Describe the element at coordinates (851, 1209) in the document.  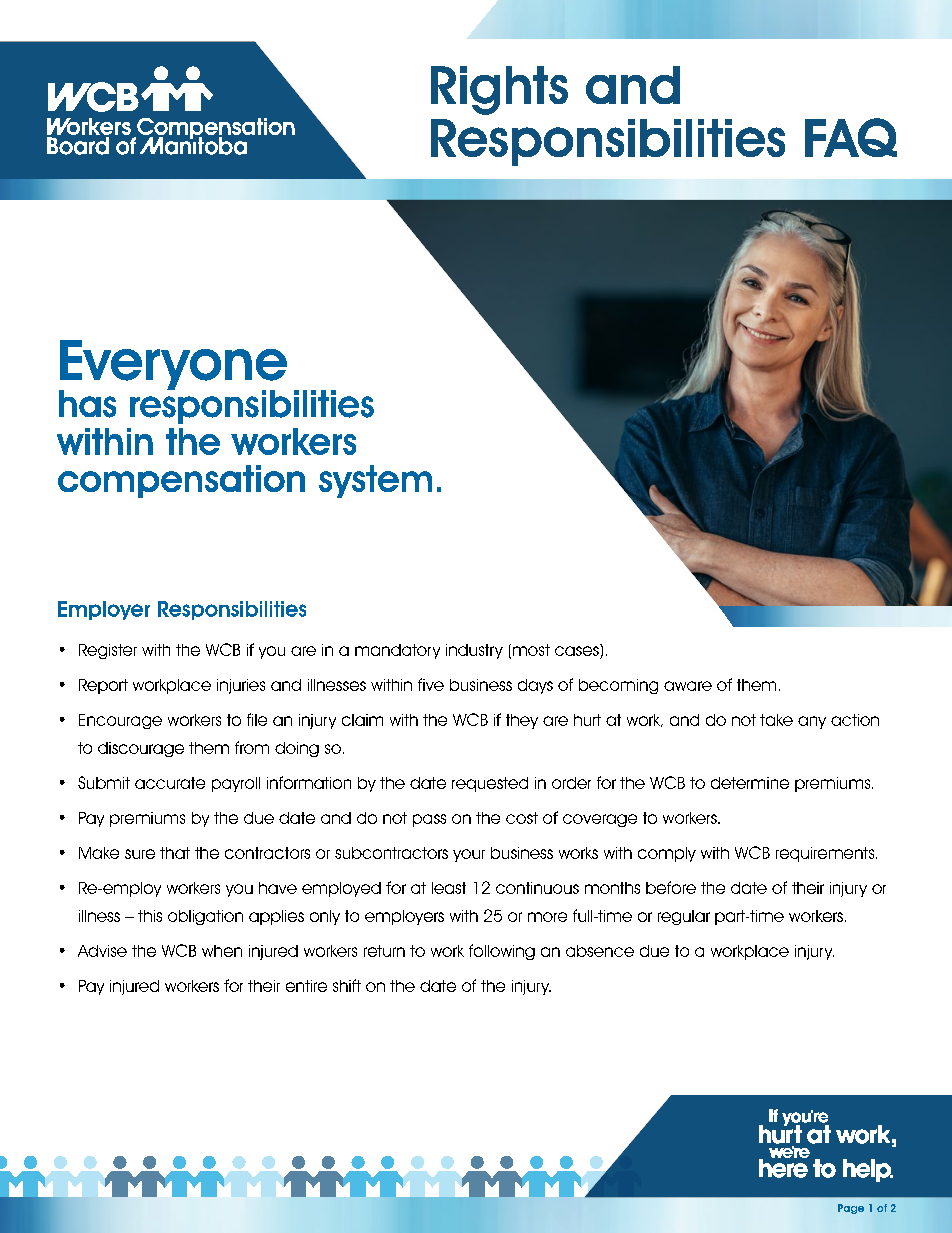
I see `Page` at that location.
